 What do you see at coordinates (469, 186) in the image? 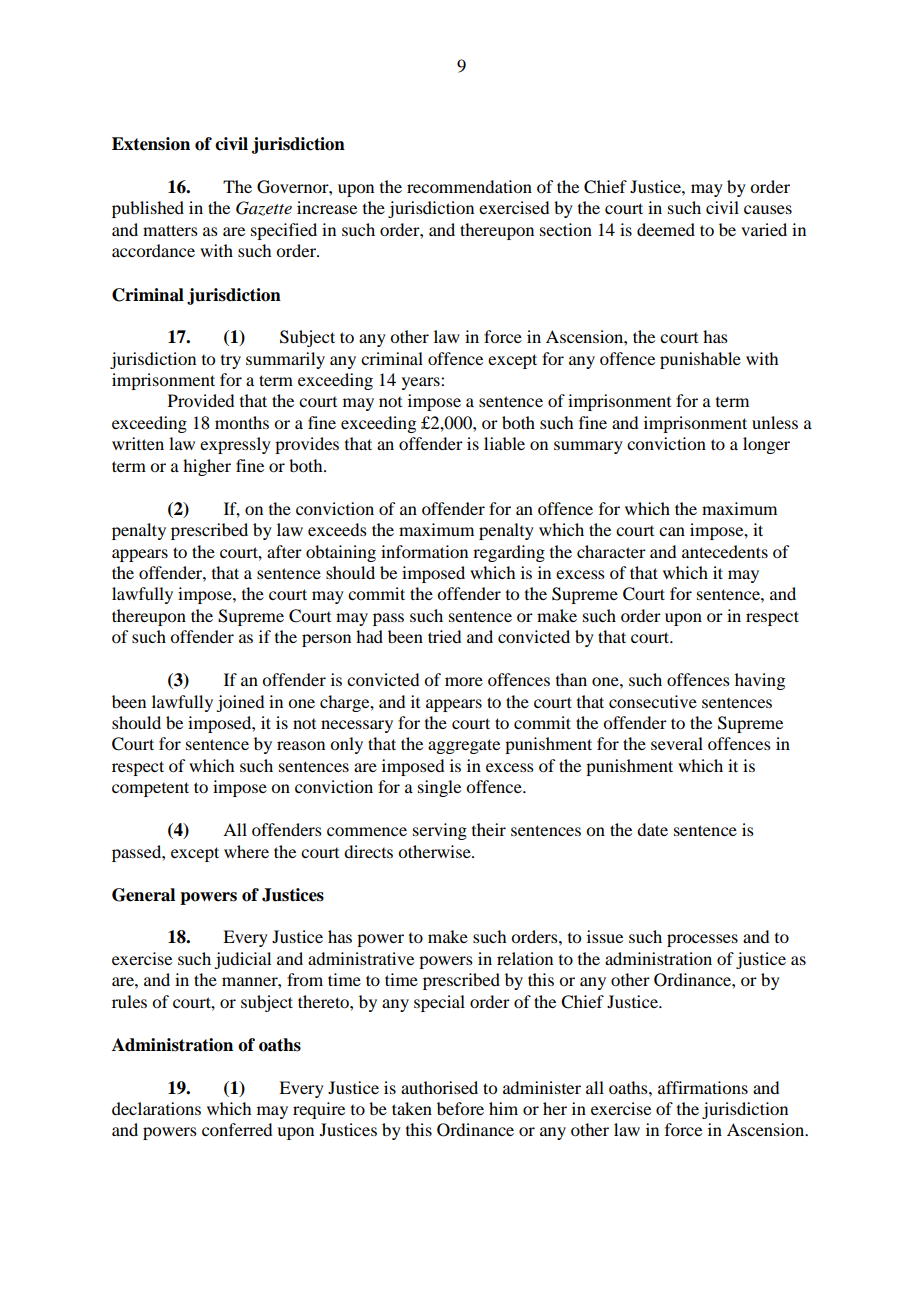
I see `recommendation` at bounding box center [469, 186].
